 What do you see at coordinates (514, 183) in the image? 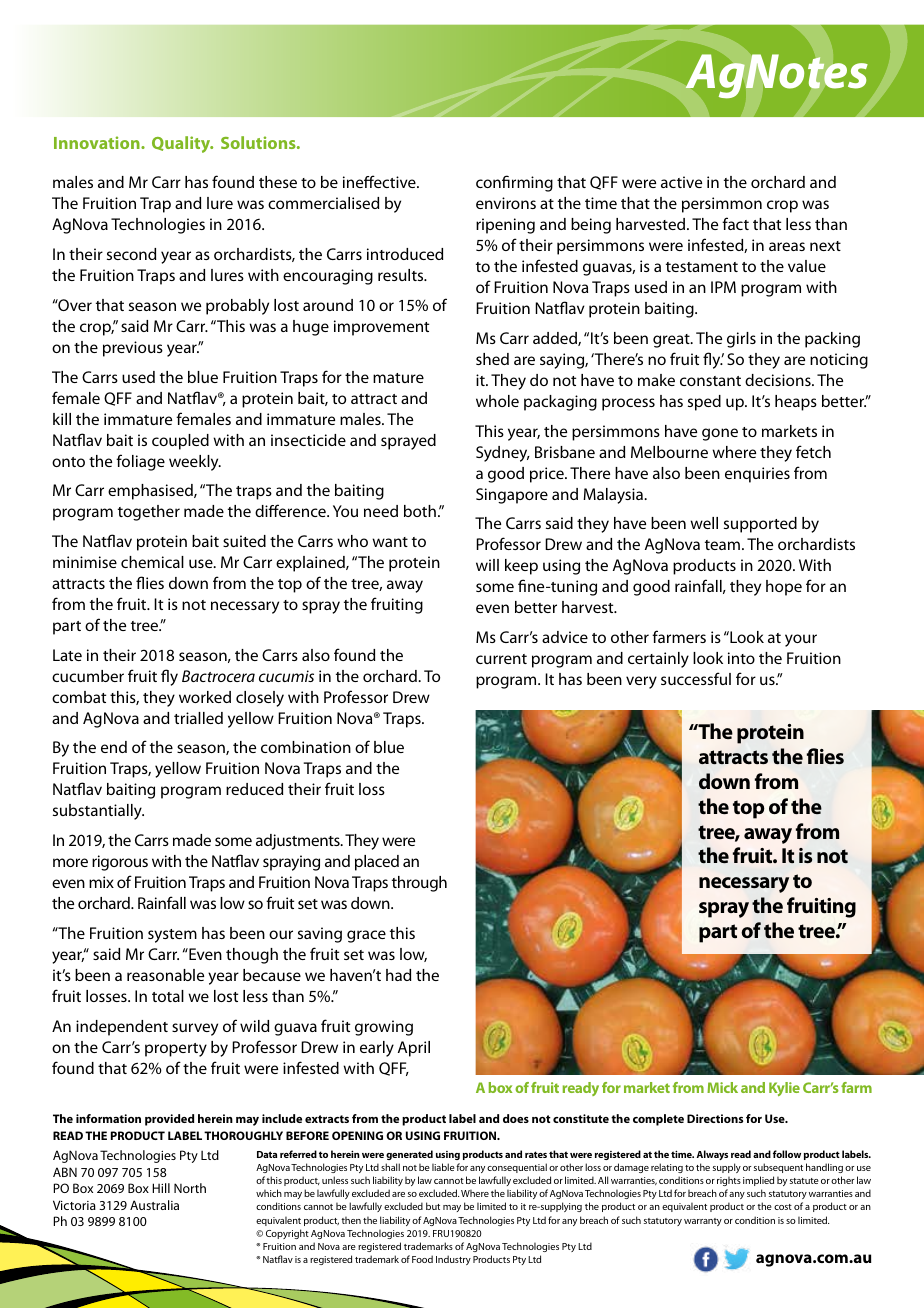
I see `confirming` at bounding box center [514, 183].
